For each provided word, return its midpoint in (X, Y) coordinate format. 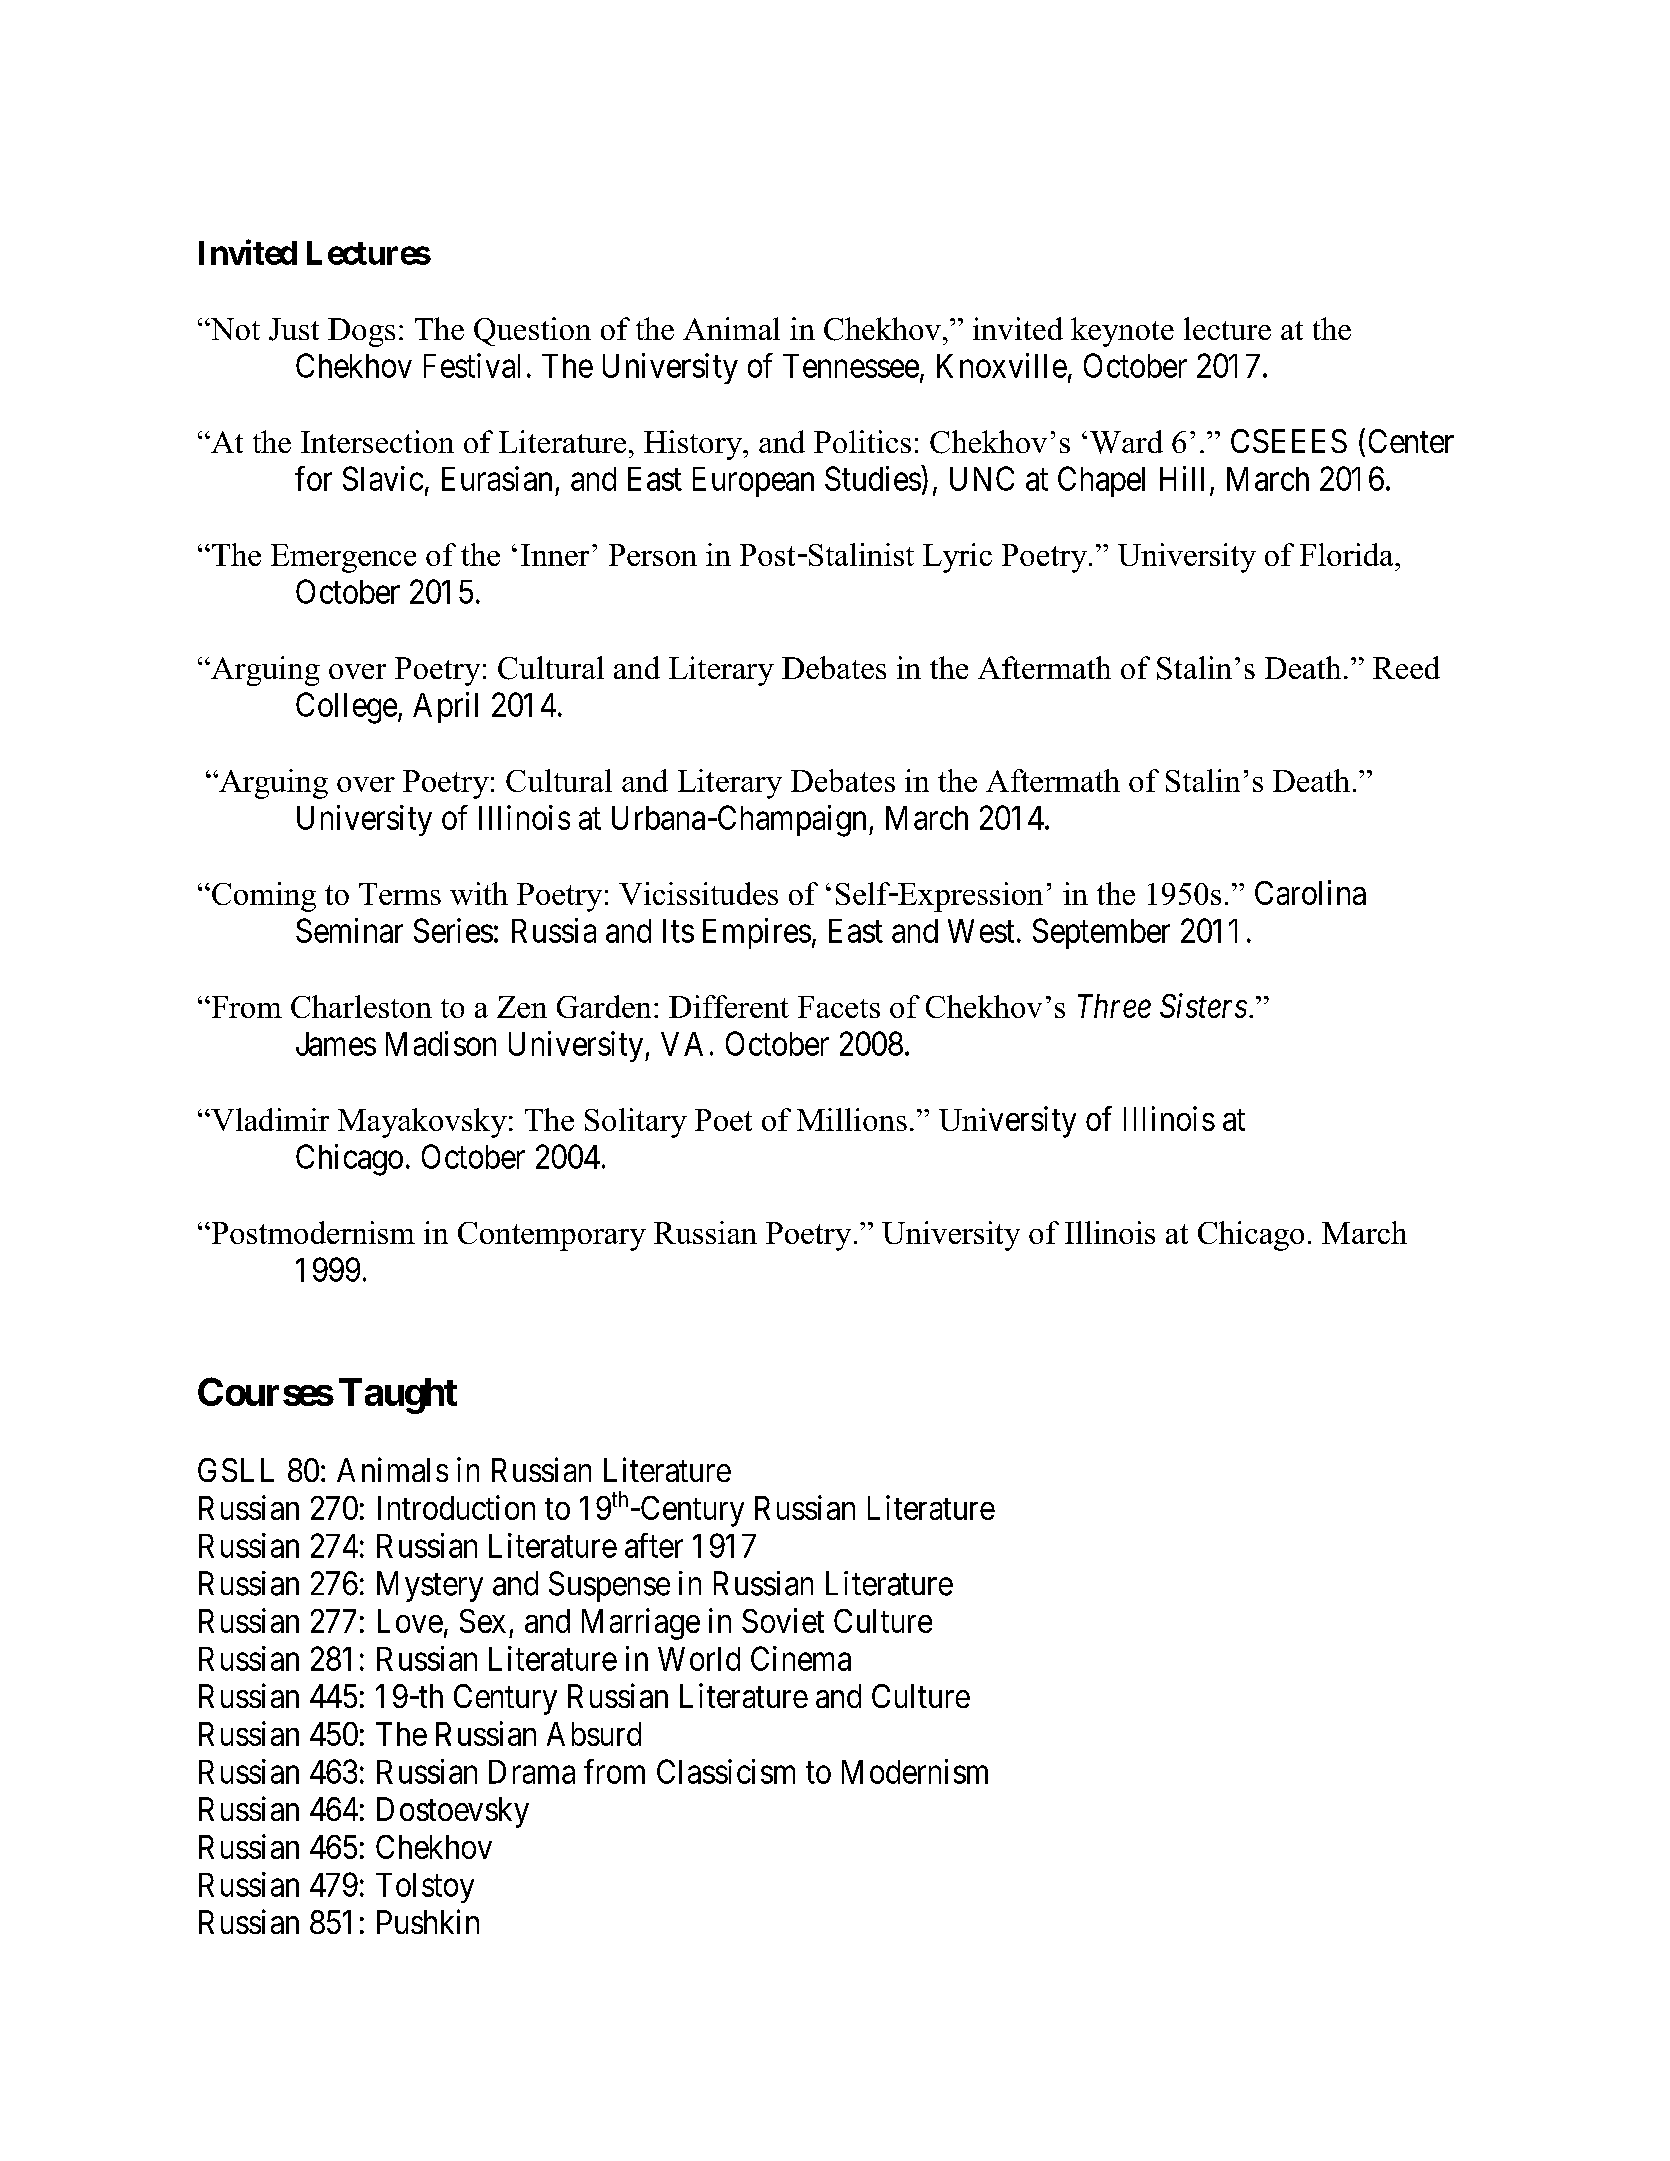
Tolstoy (425, 1888)
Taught (398, 1396)
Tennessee (851, 366)
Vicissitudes (698, 893)
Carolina (1310, 892)
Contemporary (552, 1236)
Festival (472, 365)
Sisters (1203, 1005)
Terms (400, 894)
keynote (1122, 332)
